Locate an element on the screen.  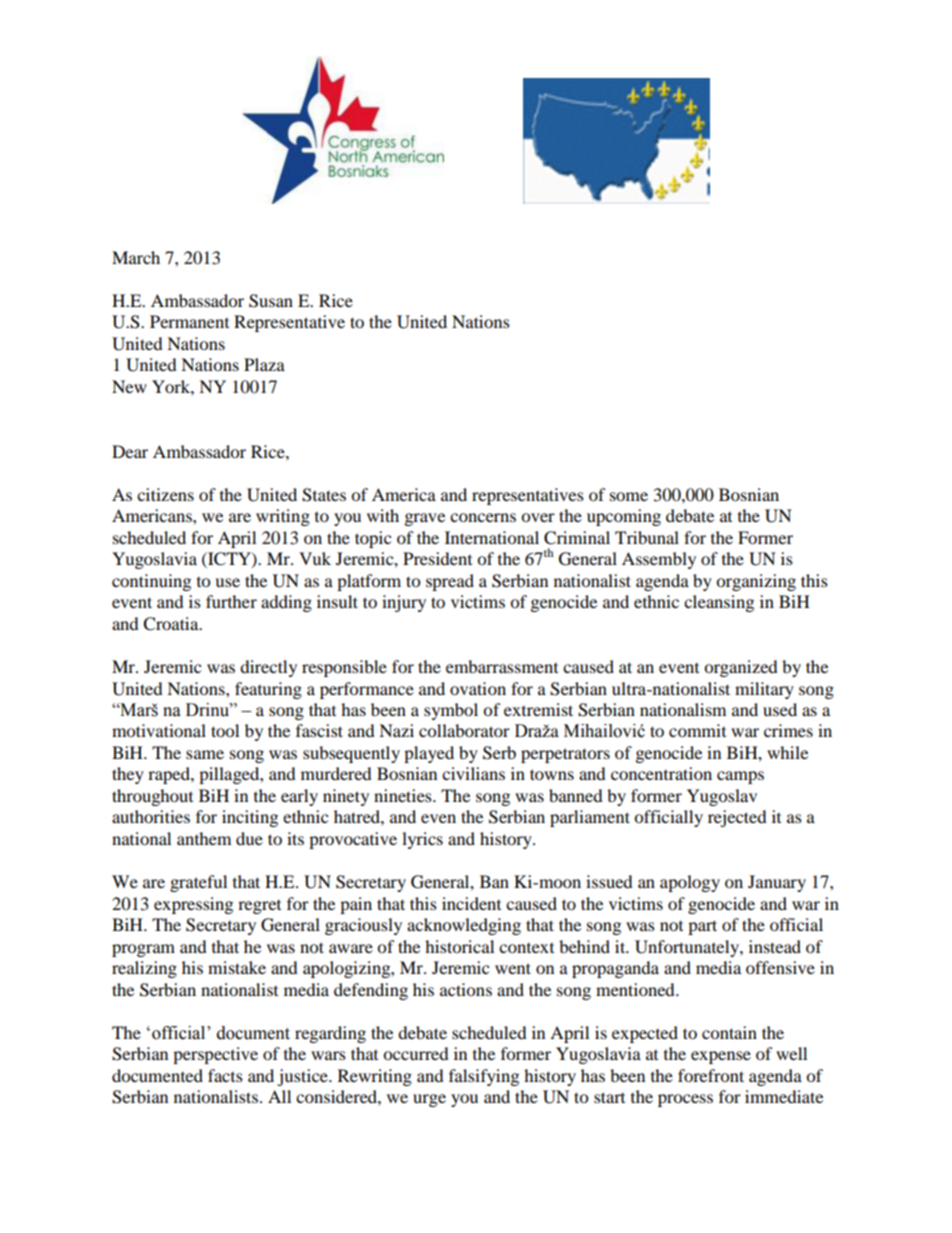
Permanent is located at coordinates (189, 321).
